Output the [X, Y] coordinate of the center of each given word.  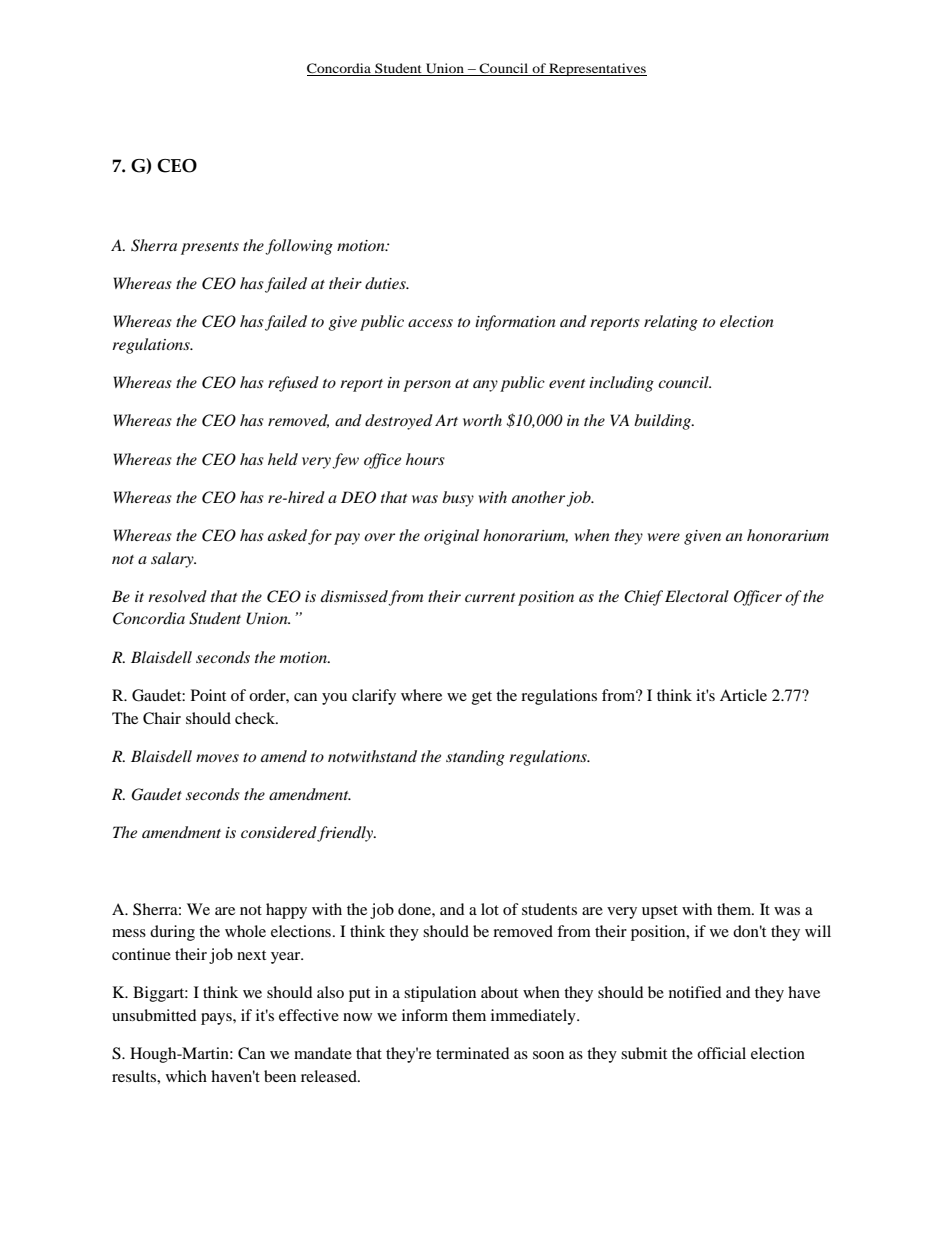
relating [671, 323]
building [663, 422]
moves [217, 758]
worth [482, 420]
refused [293, 384]
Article [743, 695]
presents [210, 248]
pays [217, 1019]
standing [475, 758]
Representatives [597, 69]
